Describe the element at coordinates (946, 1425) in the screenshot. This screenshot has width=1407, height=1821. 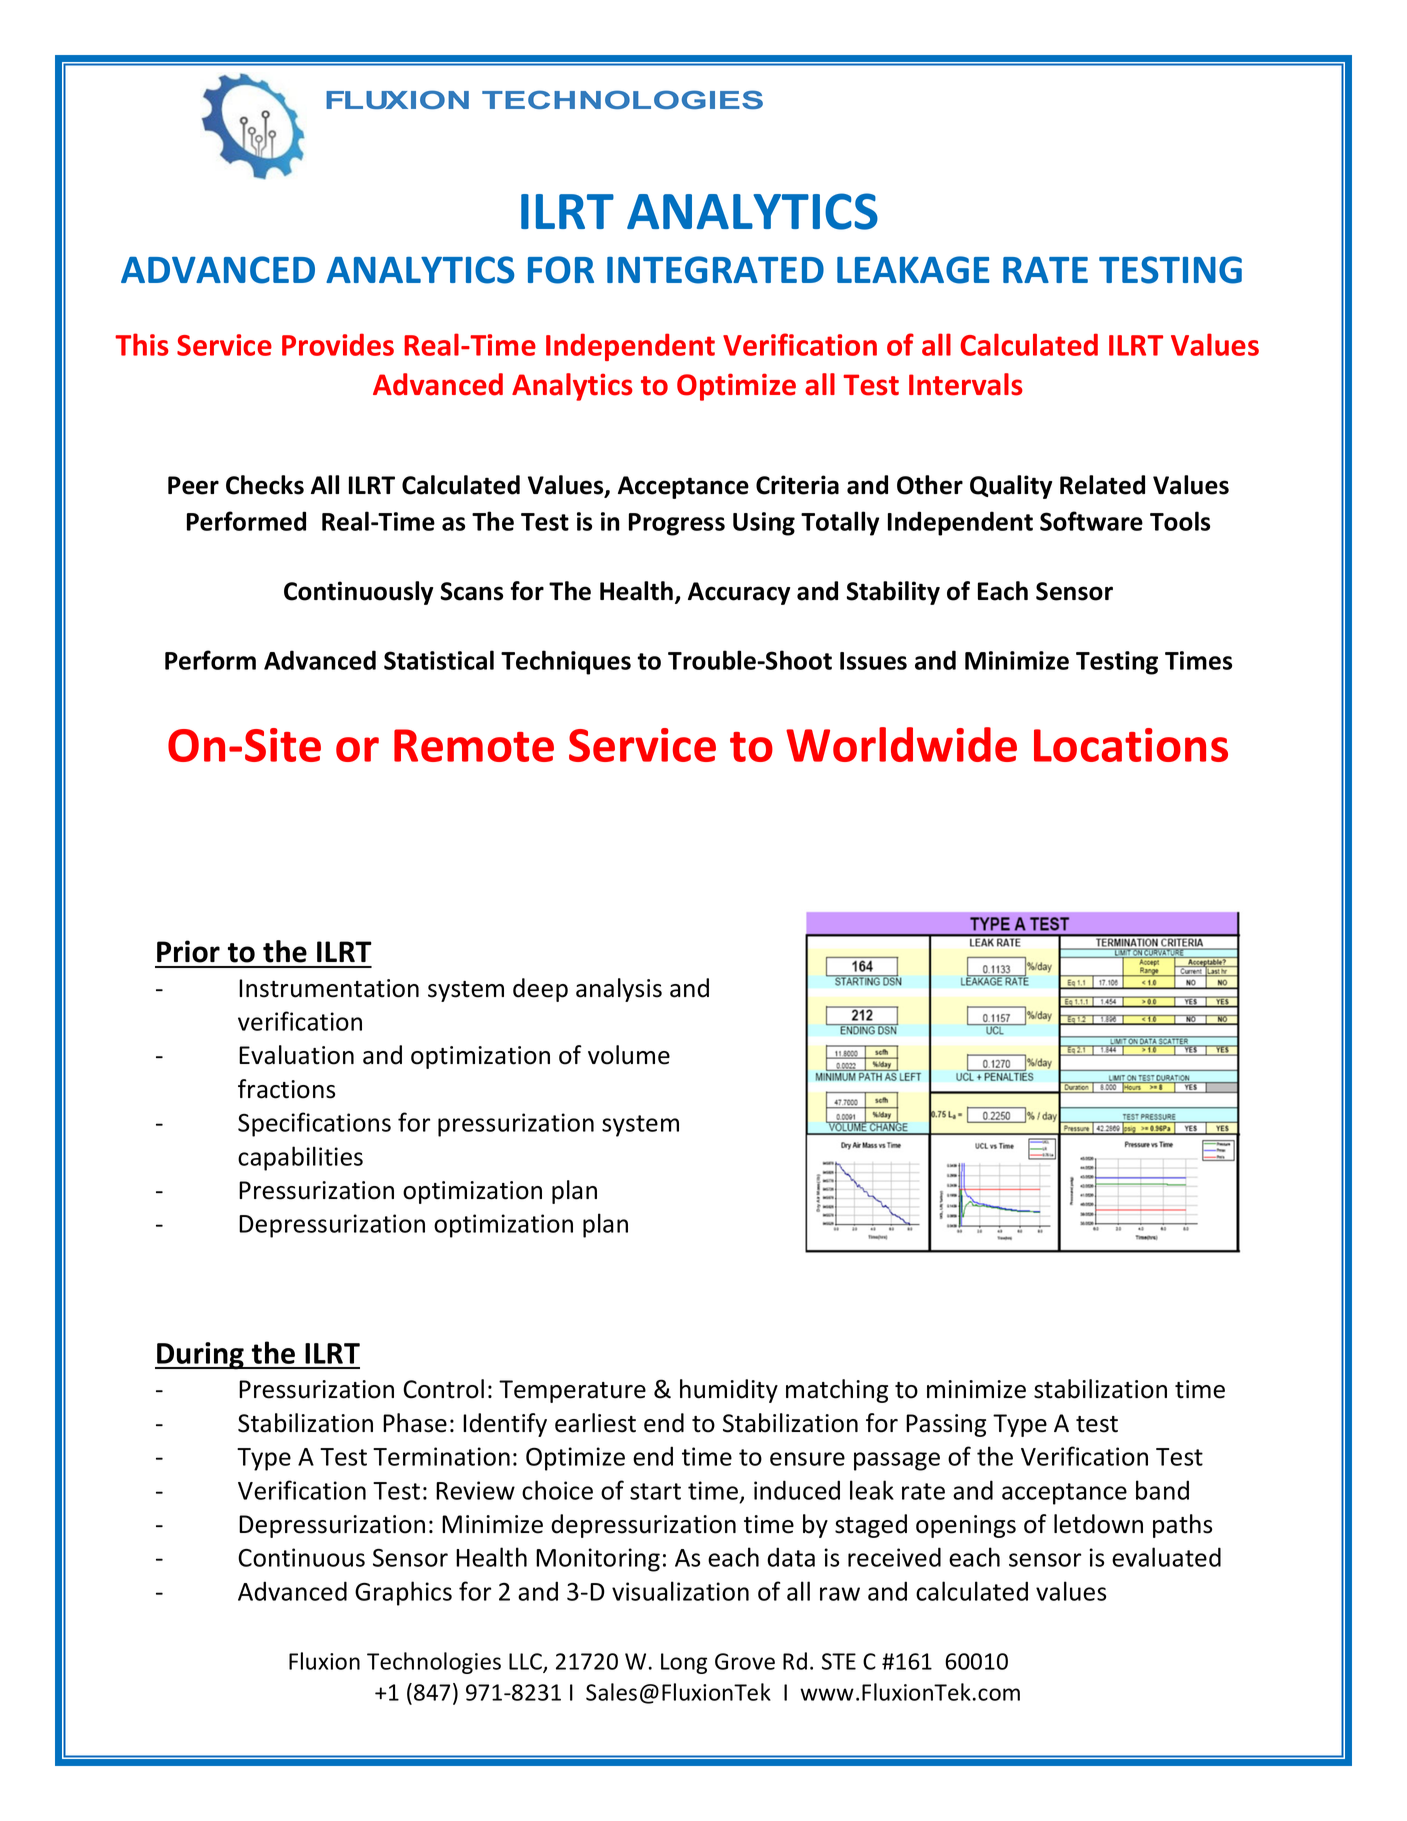
I see `Passing` at that location.
